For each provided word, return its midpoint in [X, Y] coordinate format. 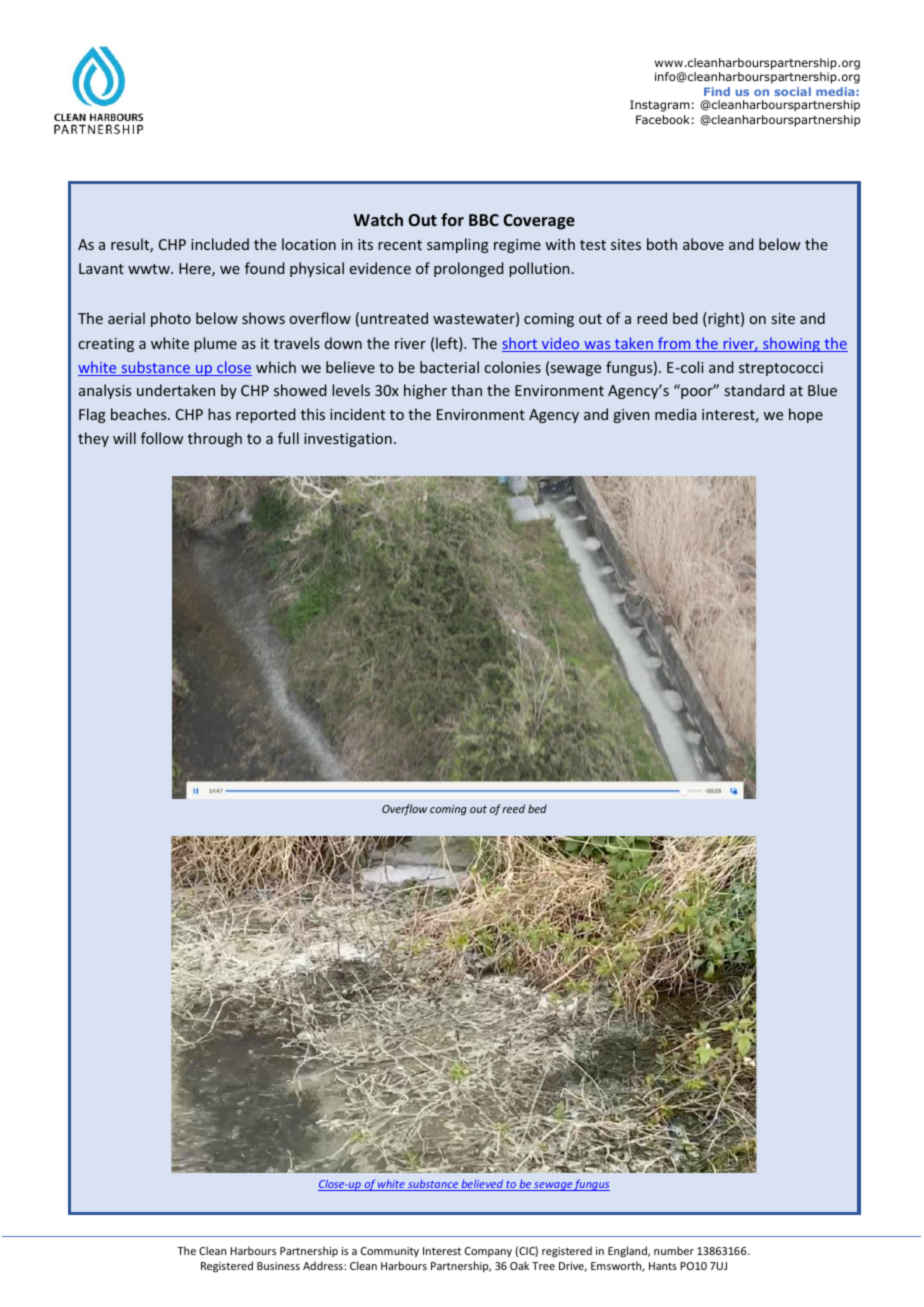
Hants [663, 1266]
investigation [348, 440]
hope [806, 415]
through [215, 439]
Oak [519, 1265]
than [466, 390]
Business [278, 1266]
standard [754, 390]
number [674, 1250]
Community [390, 1252]
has [219, 414]
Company [488, 1252]
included [220, 244]
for [452, 219]
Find [717, 91]
